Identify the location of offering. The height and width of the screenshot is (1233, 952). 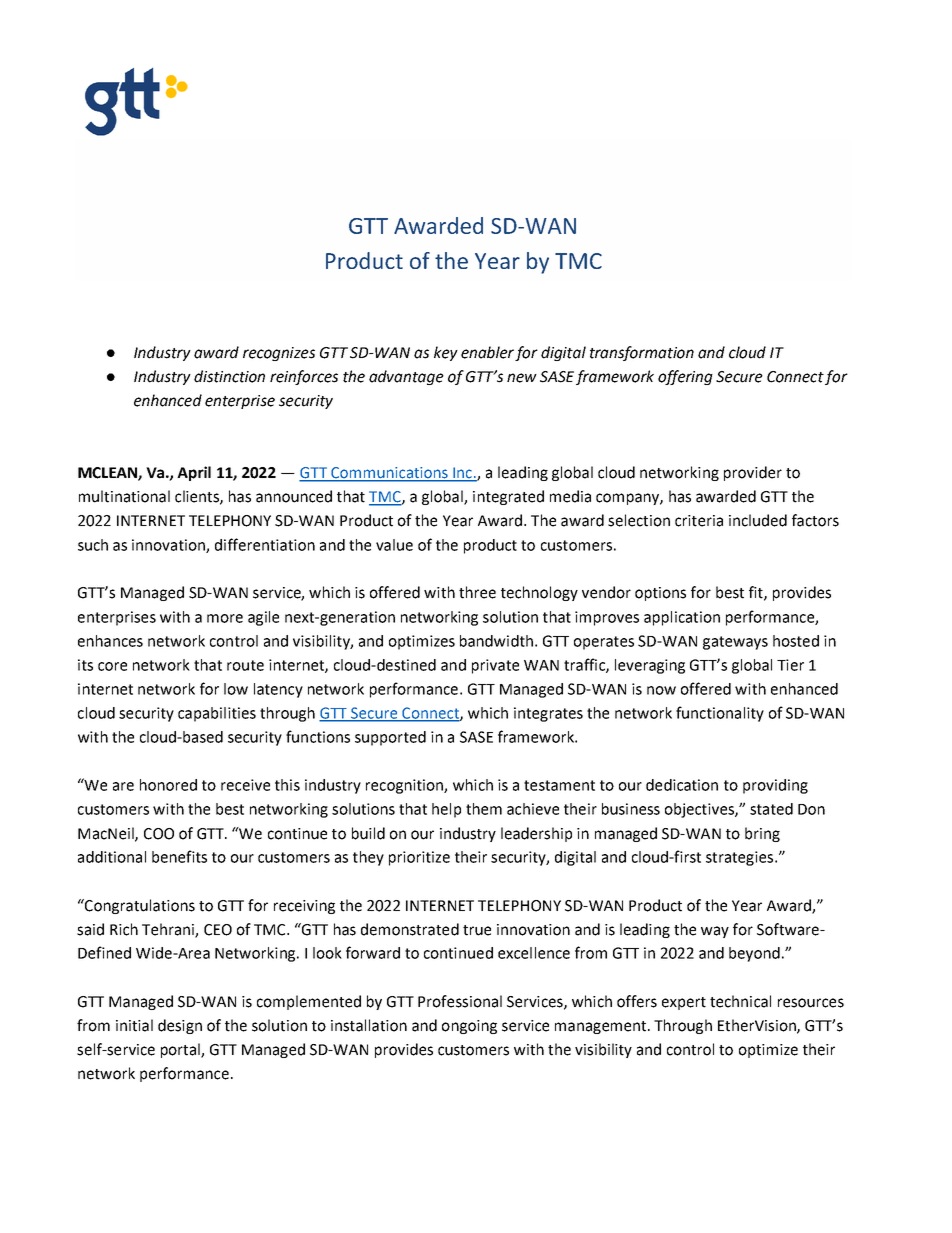
(685, 377).
